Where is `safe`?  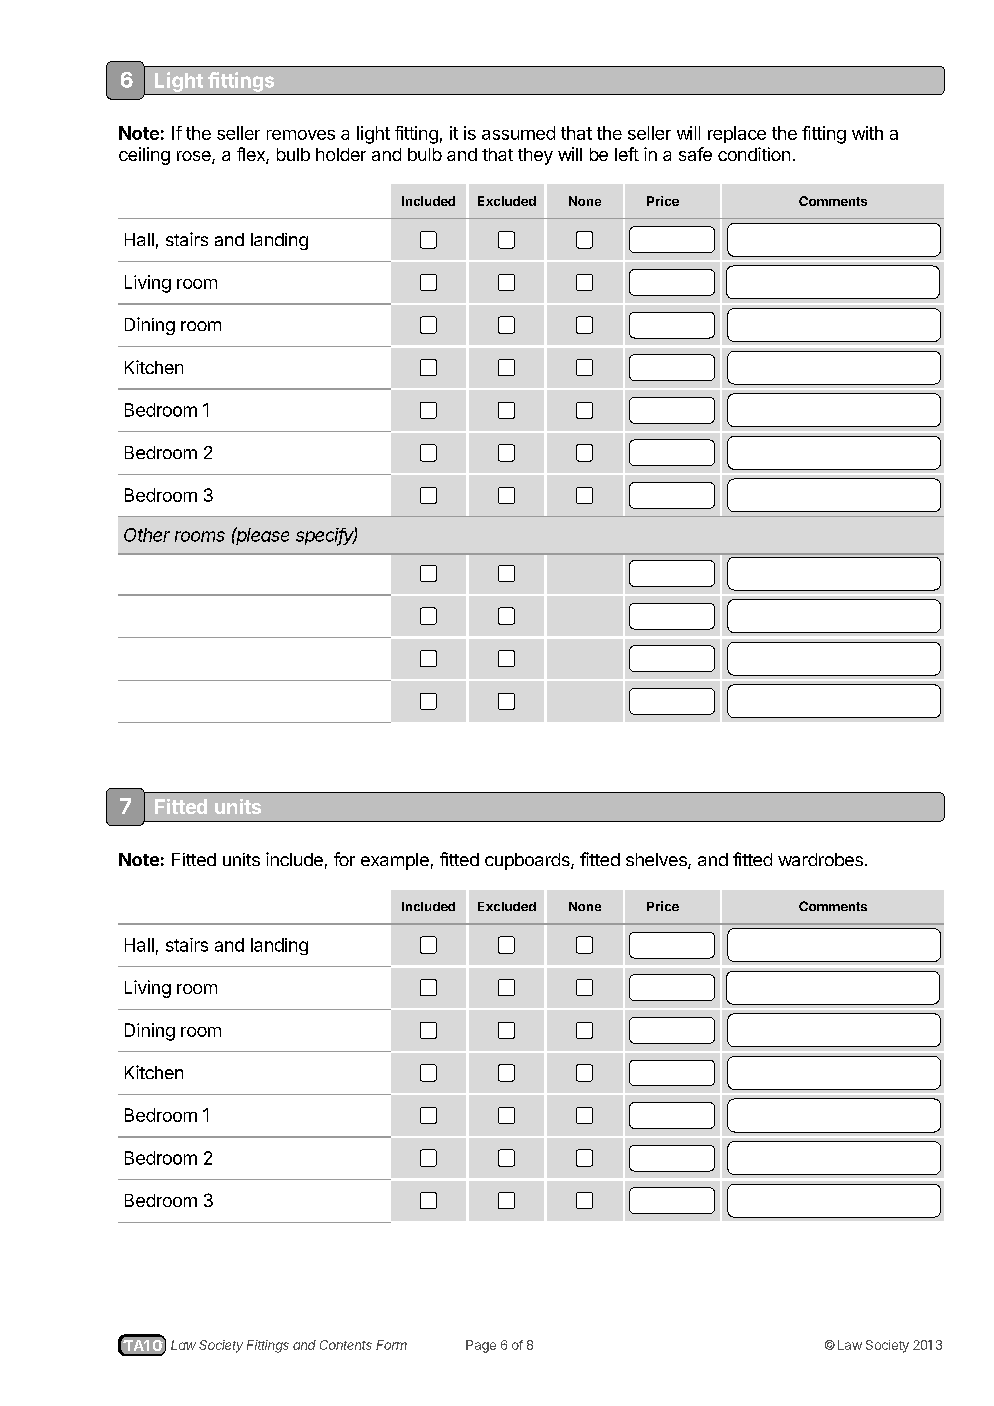 safe is located at coordinates (695, 154).
